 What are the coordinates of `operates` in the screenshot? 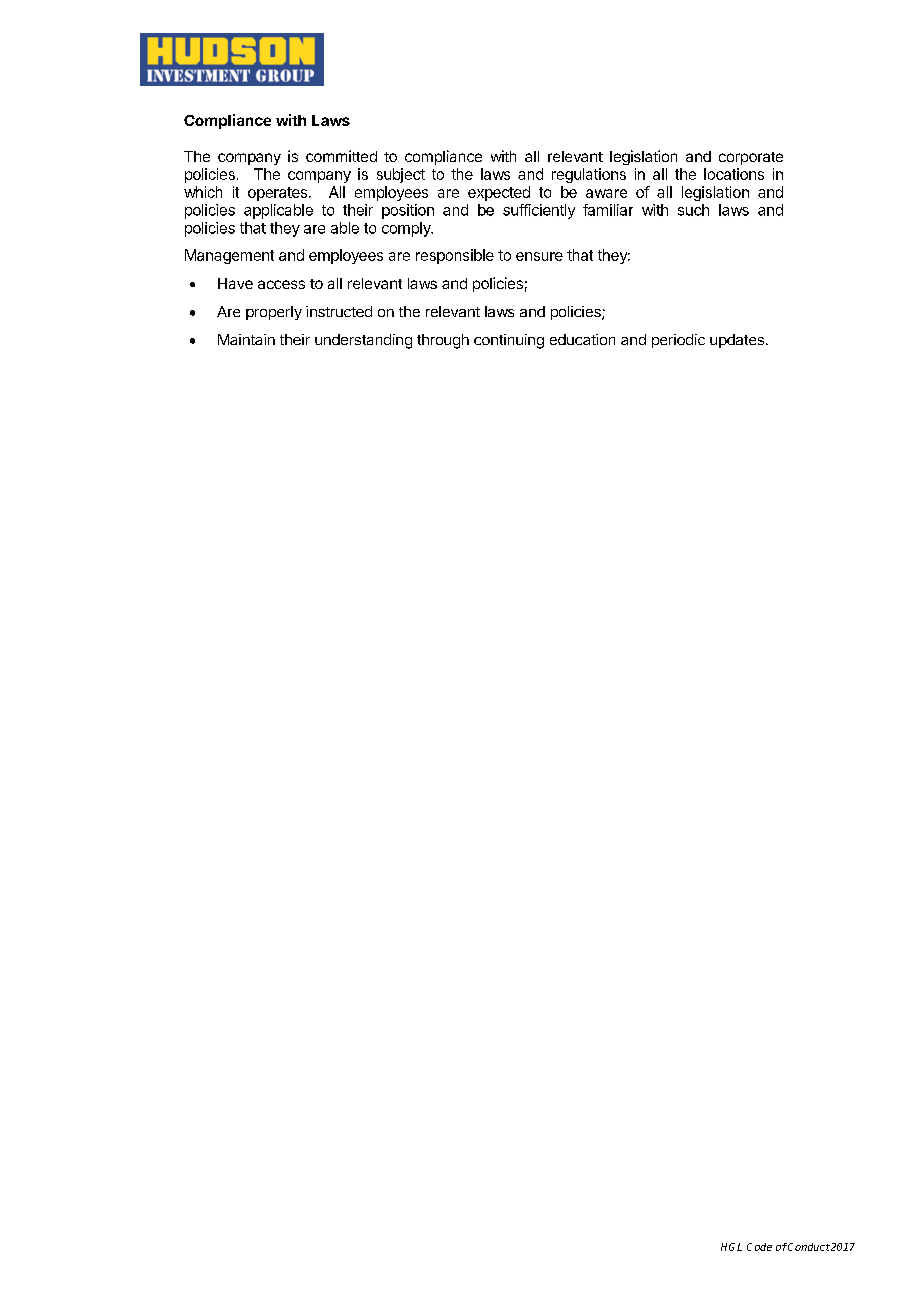 It's located at (277, 194).
